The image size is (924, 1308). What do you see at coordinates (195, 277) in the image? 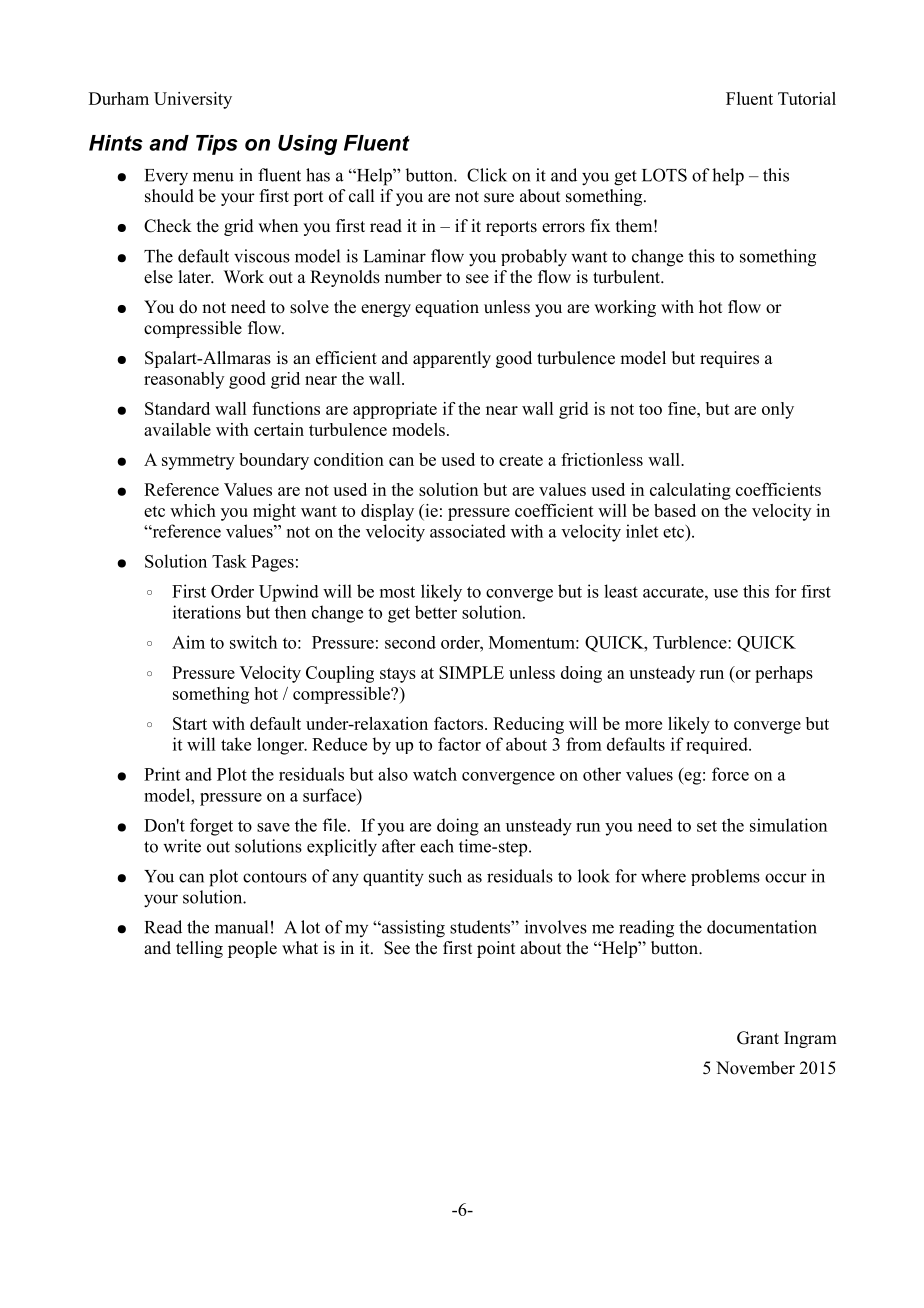
I see `later` at bounding box center [195, 277].
